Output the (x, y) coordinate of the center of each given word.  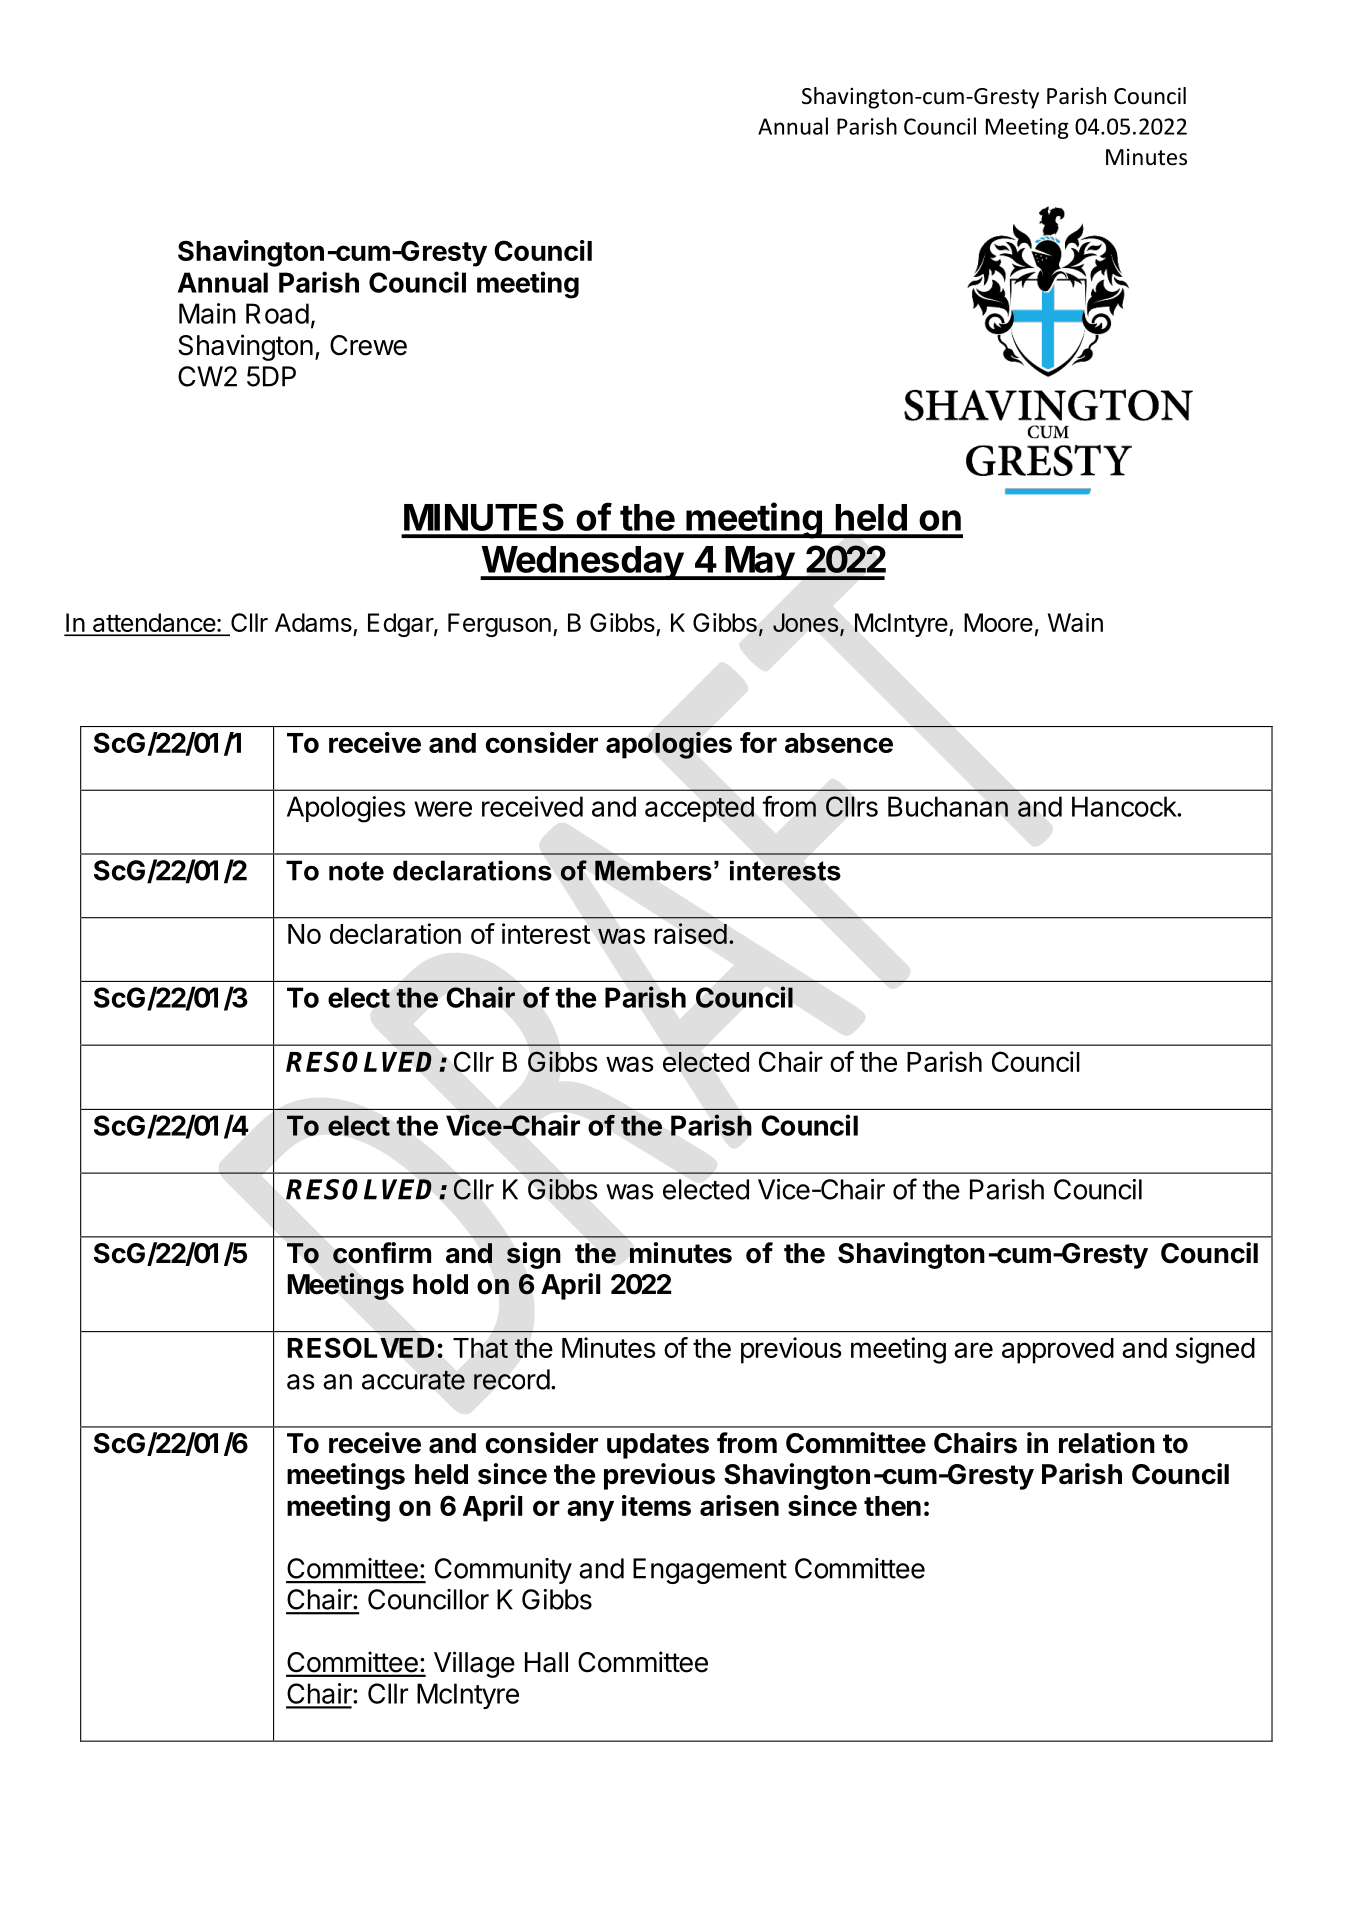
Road (277, 313)
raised (691, 933)
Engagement (710, 1571)
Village (474, 1664)
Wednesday (582, 563)
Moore (998, 622)
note (356, 871)
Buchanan (948, 806)
